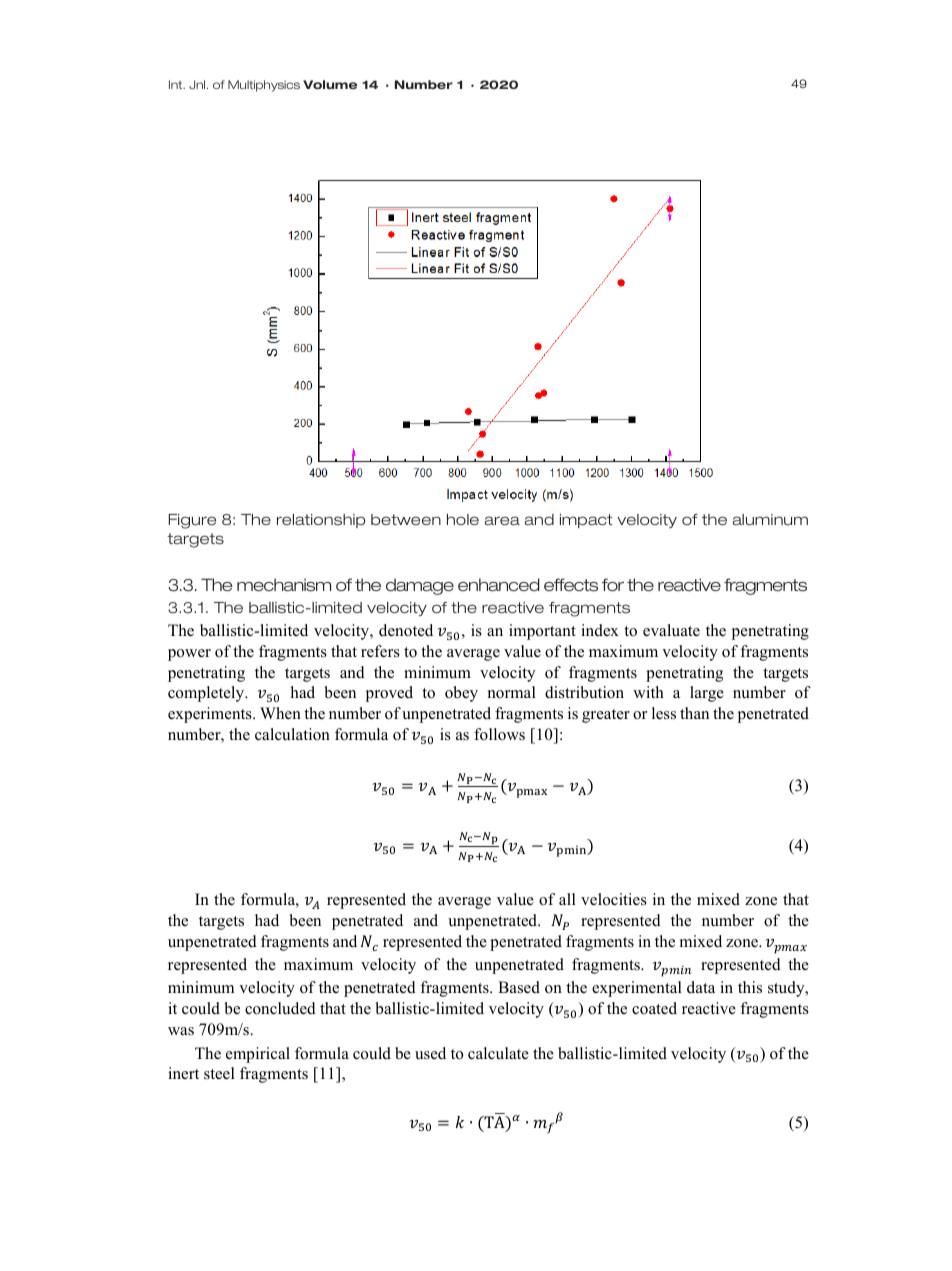 This screenshot has width=952, height=1271. I want to click on evaluate, so click(671, 630).
